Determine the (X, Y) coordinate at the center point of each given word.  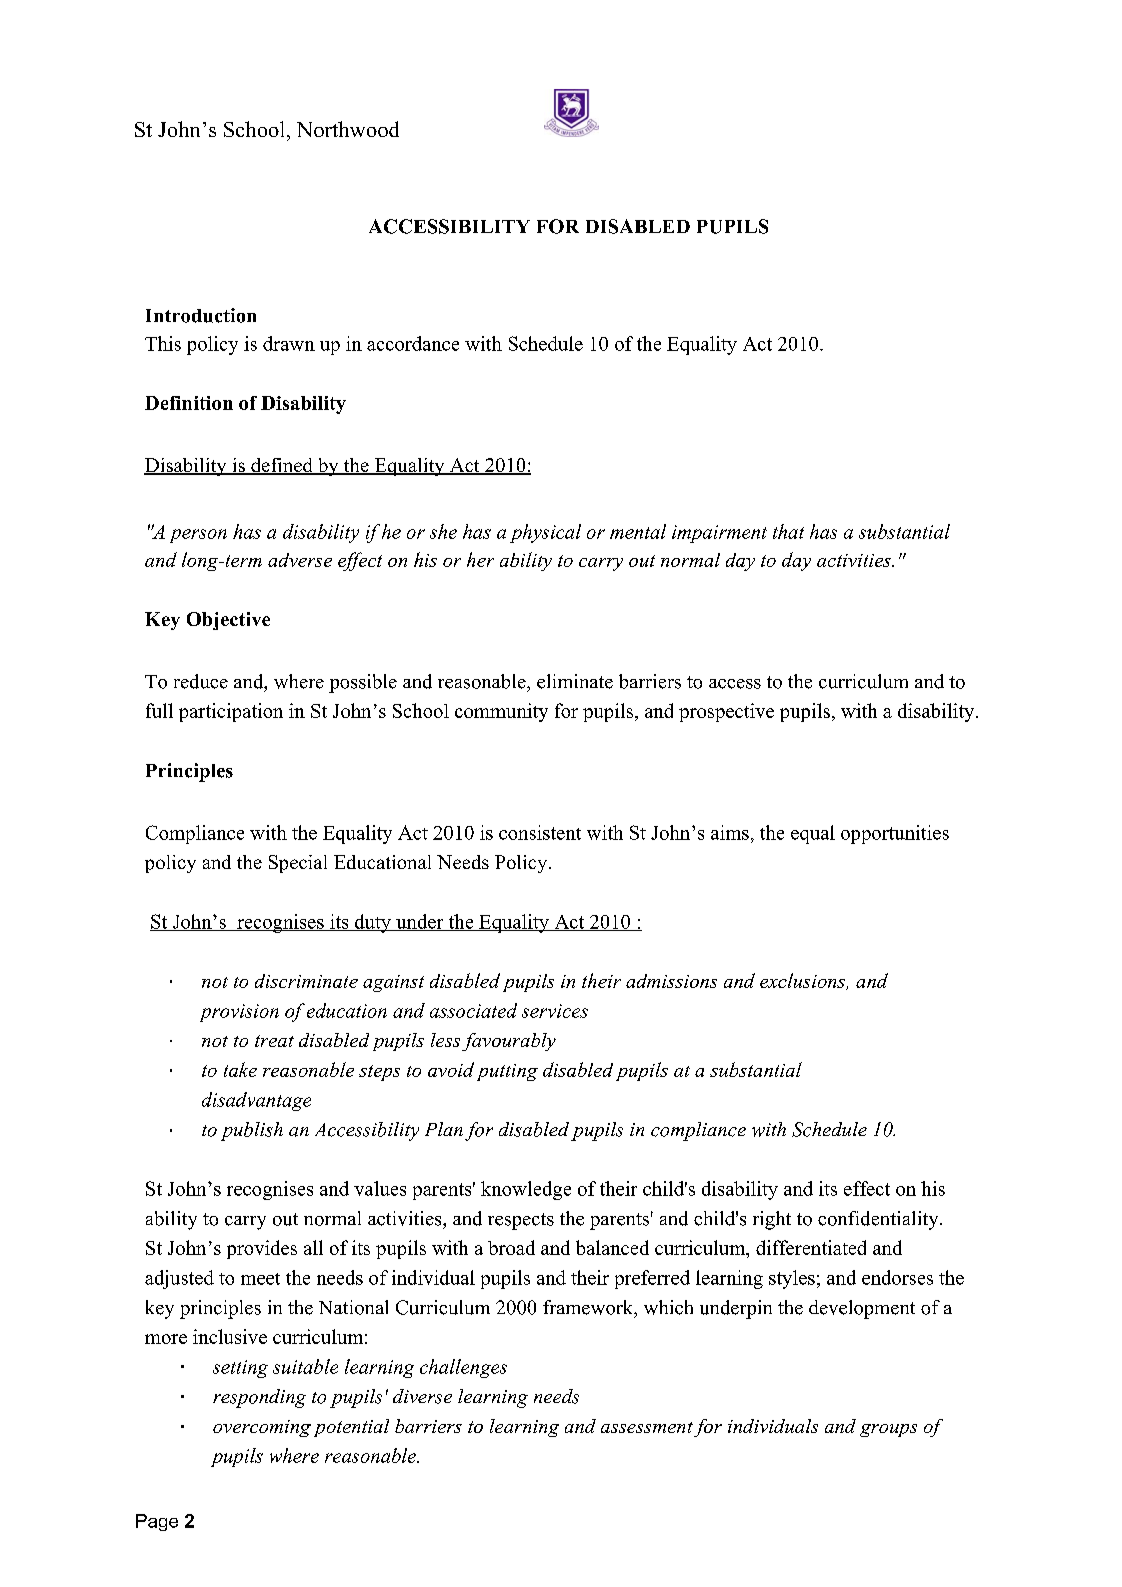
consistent (540, 832)
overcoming (262, 1428)
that (788, 531)
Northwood (348, 129)
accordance (413, 343)
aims (730, 832)
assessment (647, 1427)
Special (298, 864)
